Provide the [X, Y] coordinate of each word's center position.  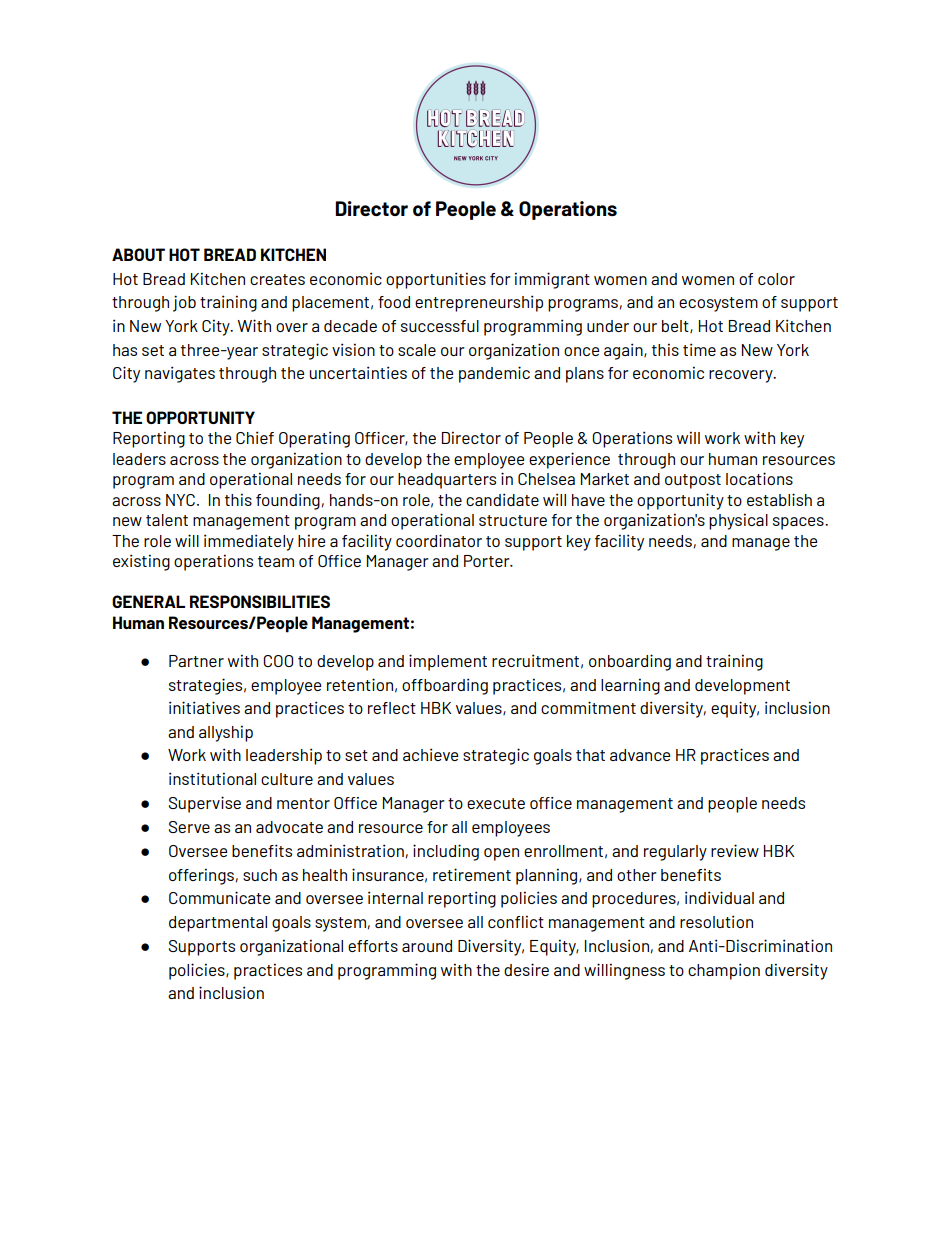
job [184, 303]
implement [448, 662]
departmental [218, 924]
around [427, 946]
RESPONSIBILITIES [260, 601]
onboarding [630, 662]
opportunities [436, 280]
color [776, 279]
